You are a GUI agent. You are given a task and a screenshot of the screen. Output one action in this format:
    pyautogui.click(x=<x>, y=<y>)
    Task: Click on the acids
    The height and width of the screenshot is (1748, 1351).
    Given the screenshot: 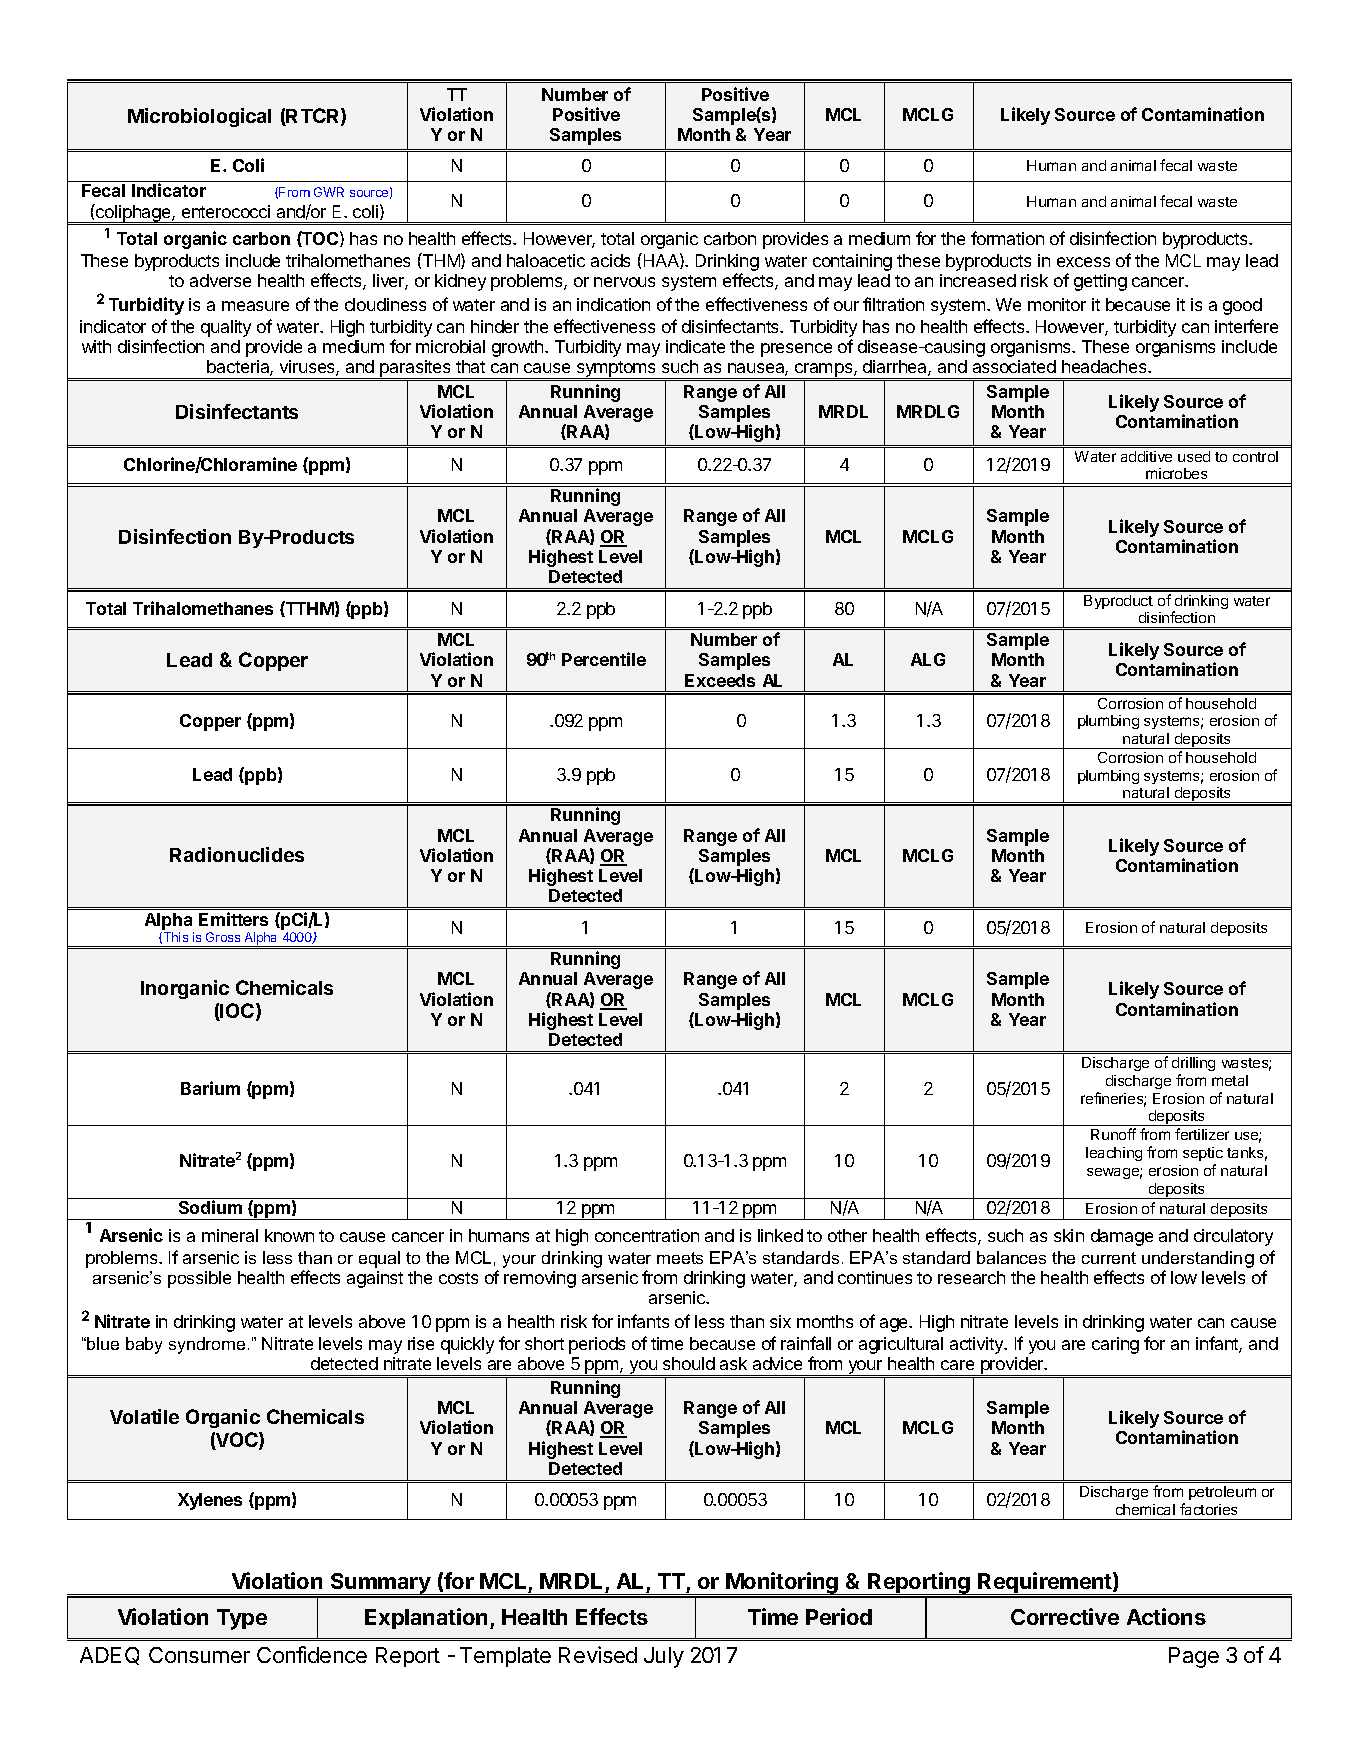 What is the action you would take?
    pyautogui.click(x=610, y=260)
